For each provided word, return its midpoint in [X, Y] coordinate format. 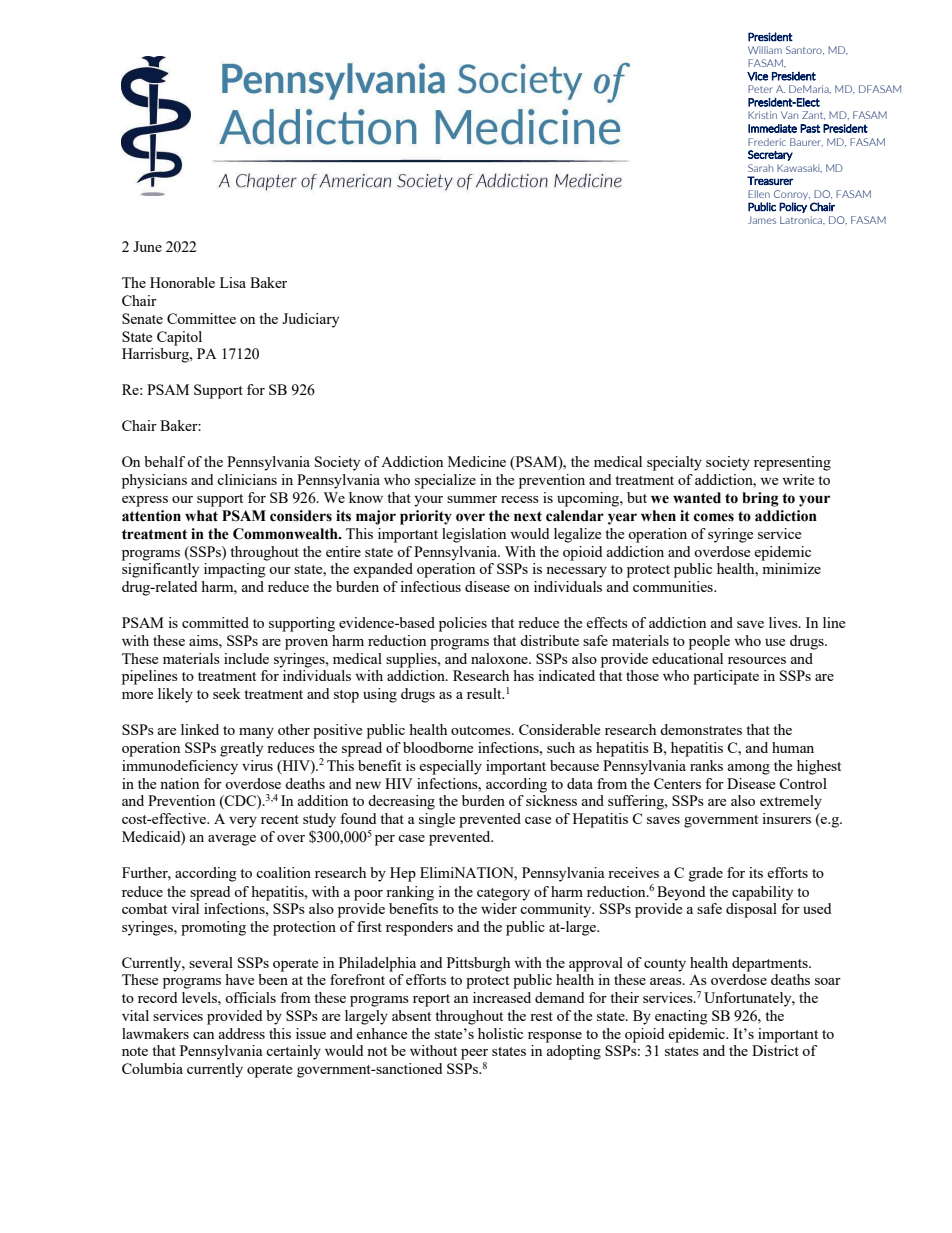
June [147, 246]
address [242, 1033]
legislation [474, 535]
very [243, 822]
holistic [500, 1033]
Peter [760, 89]
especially [450, 767]
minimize [791, 568]
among [749, 769]
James [762, 220]
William [765, 50]
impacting [235, 570]
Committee [201, 318]
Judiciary [310, 320]
